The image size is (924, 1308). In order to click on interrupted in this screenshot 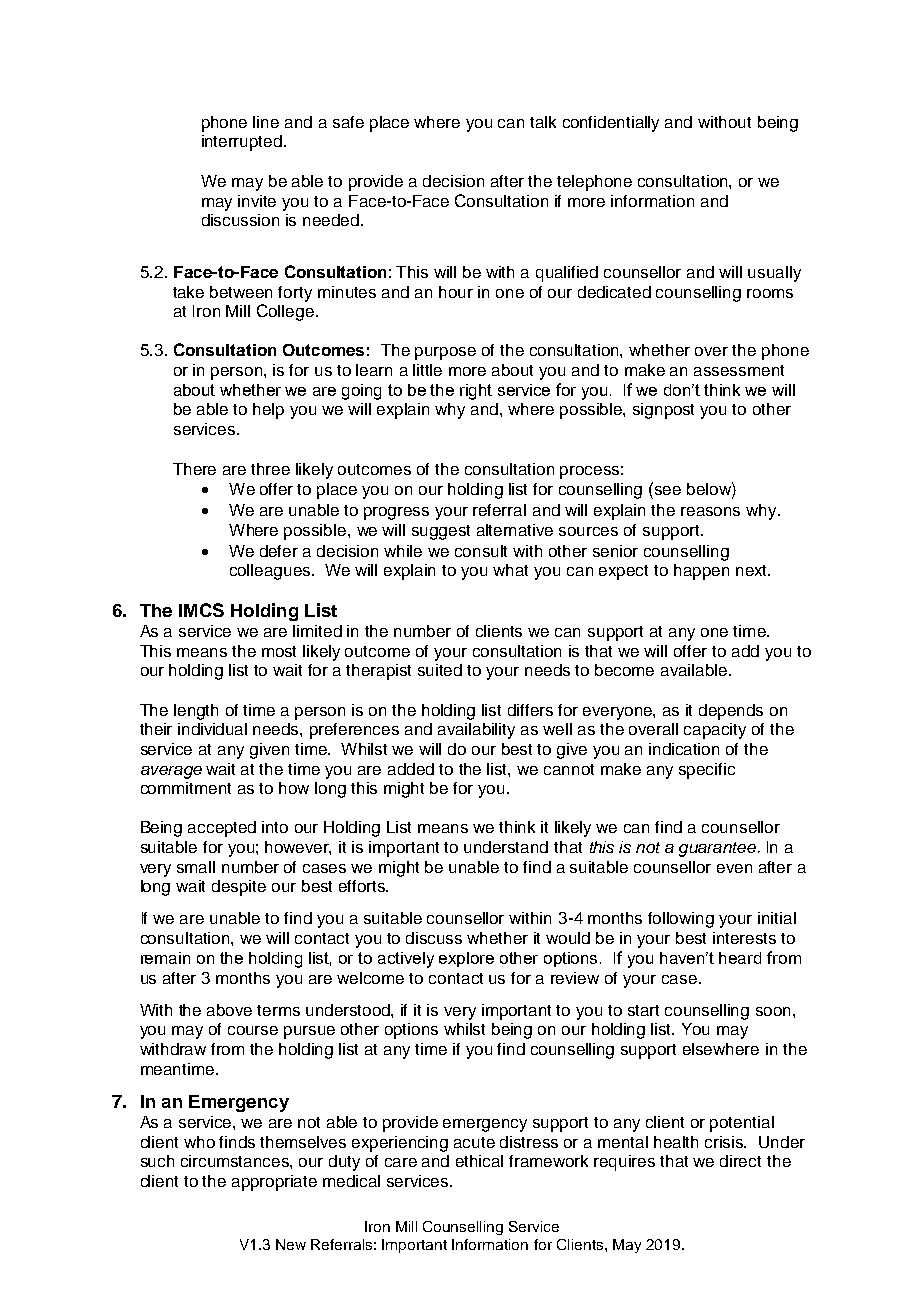, I will do `click(242, 143)`.
